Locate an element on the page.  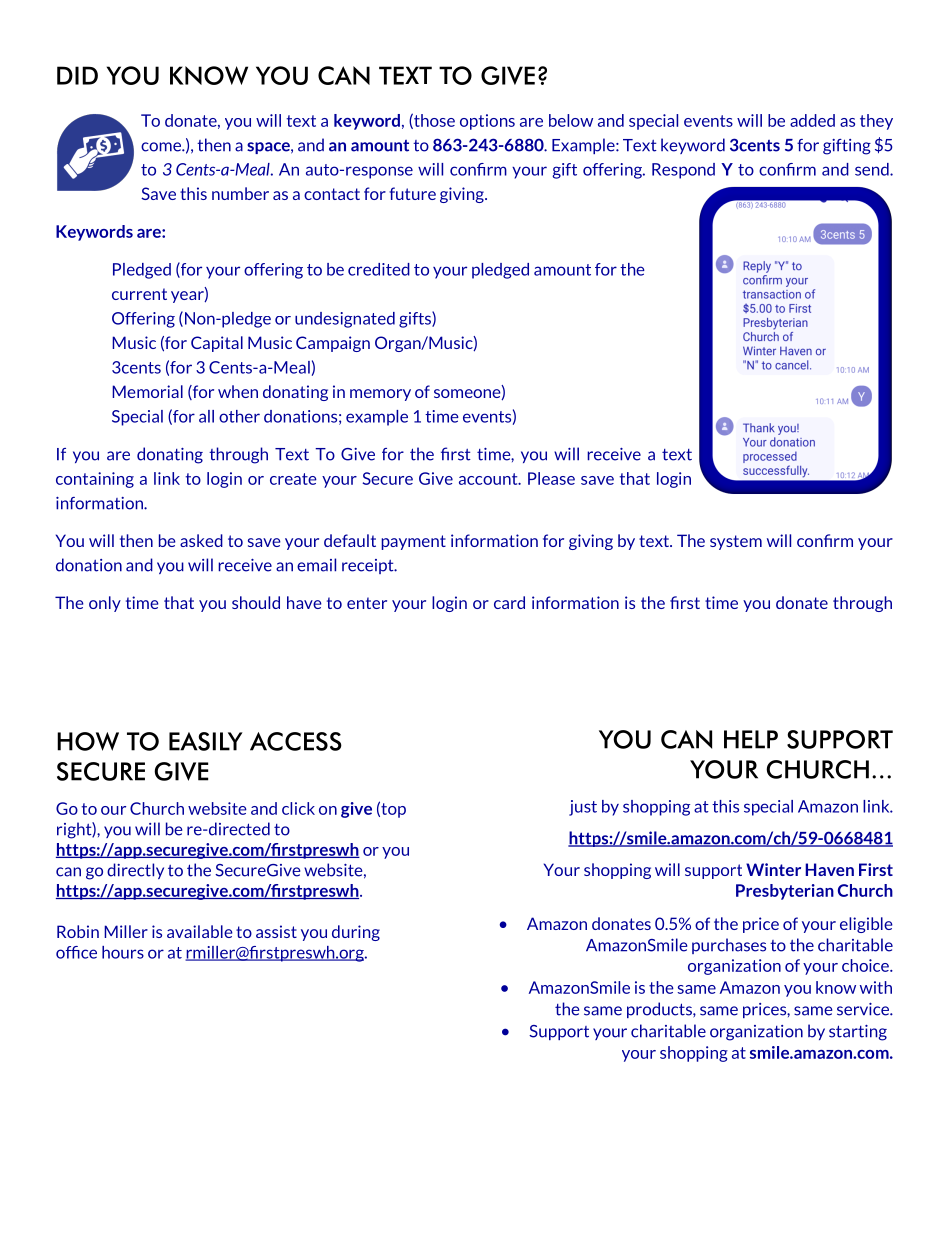
added is located at coordinates (812, 120).
